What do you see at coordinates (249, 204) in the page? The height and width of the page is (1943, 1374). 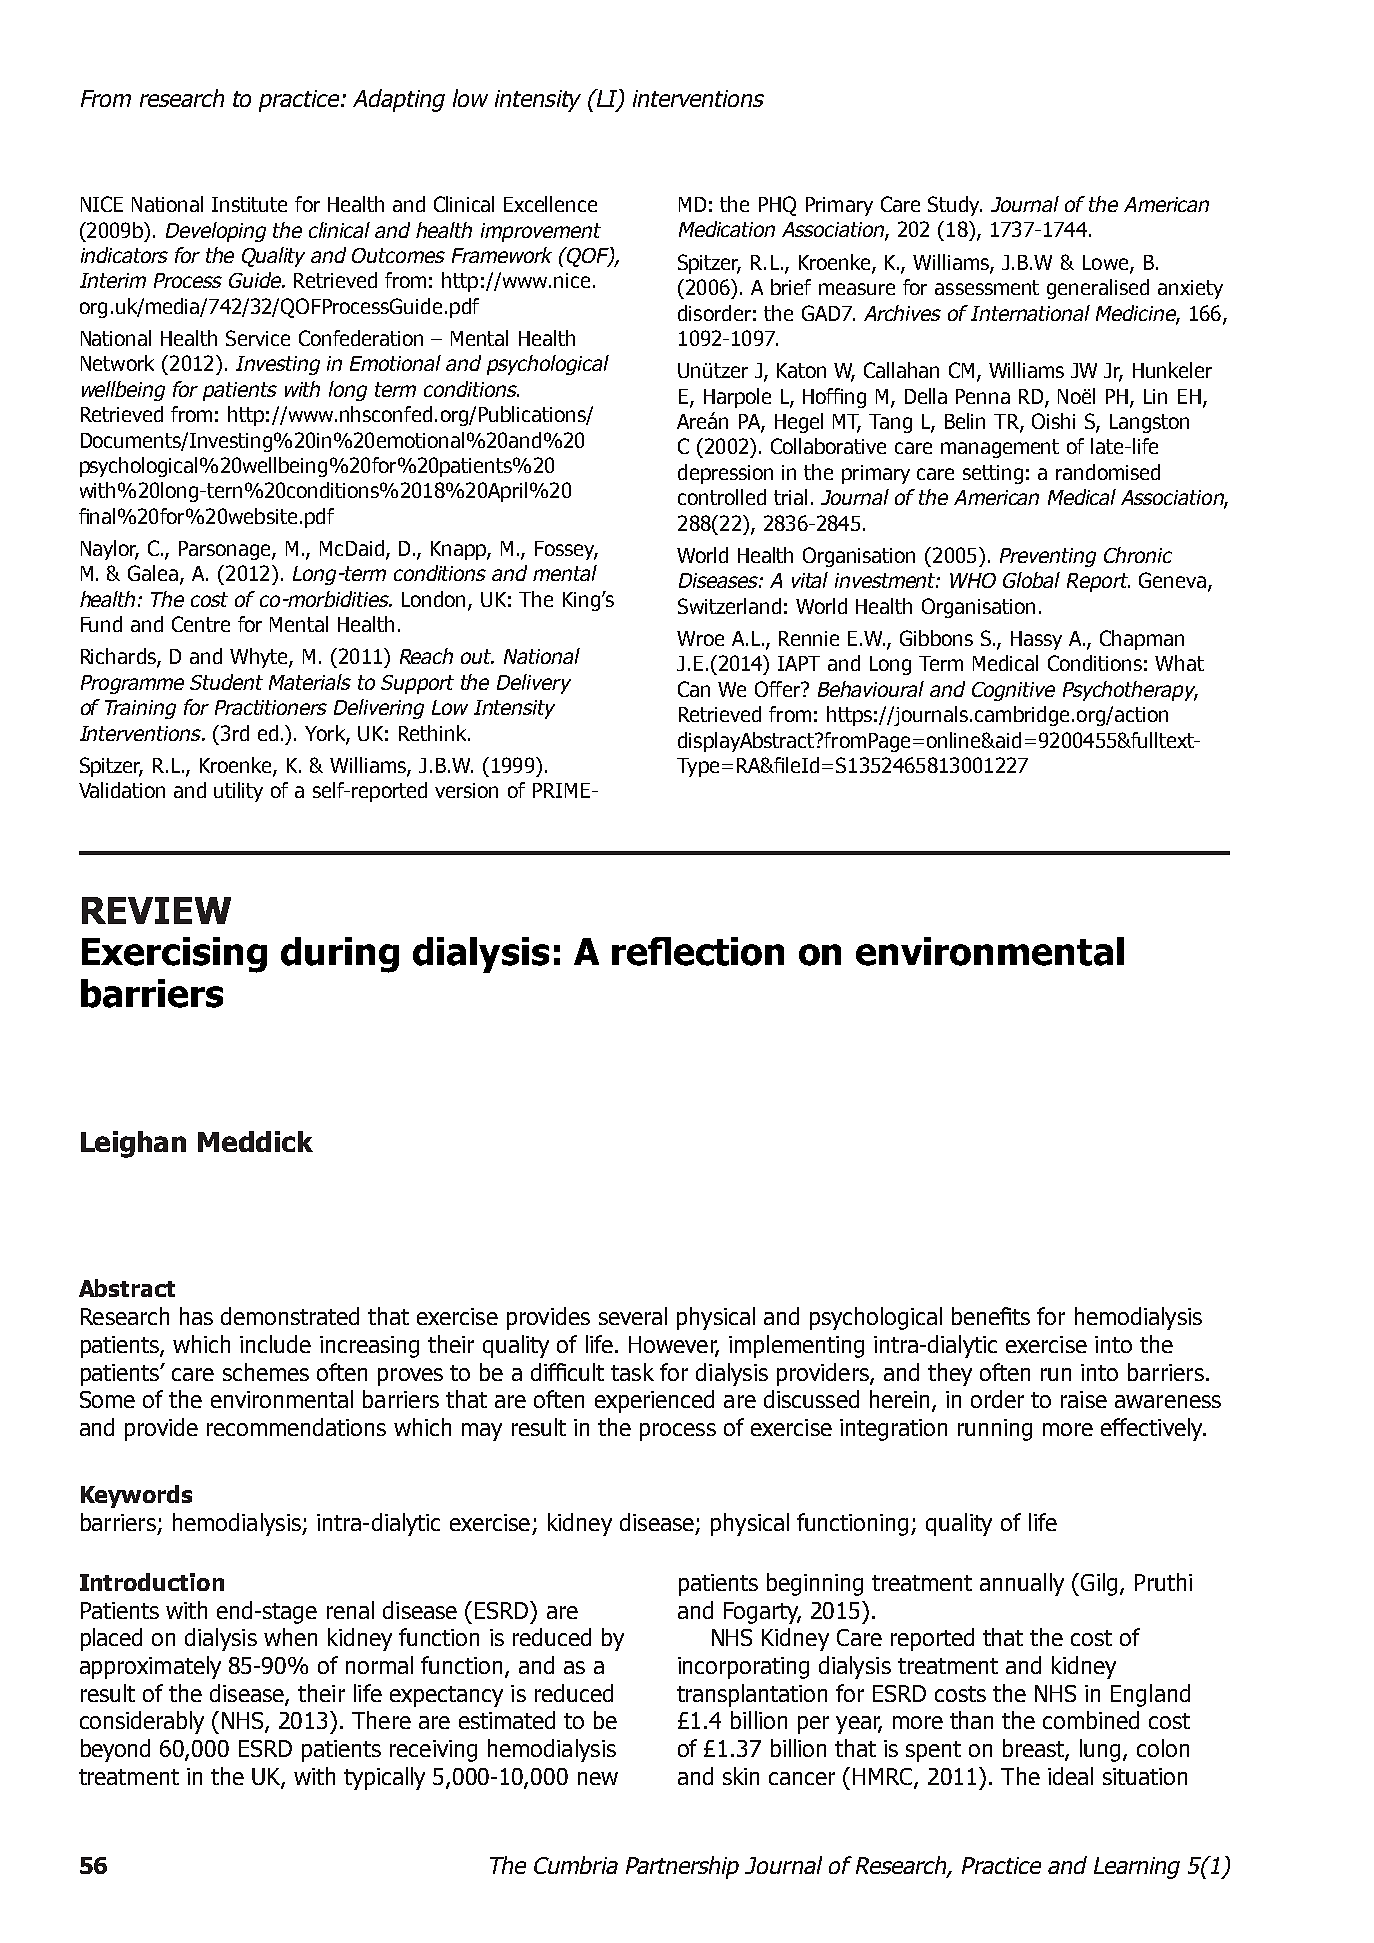 I see `Institute` at bounding box center [249, 204].
